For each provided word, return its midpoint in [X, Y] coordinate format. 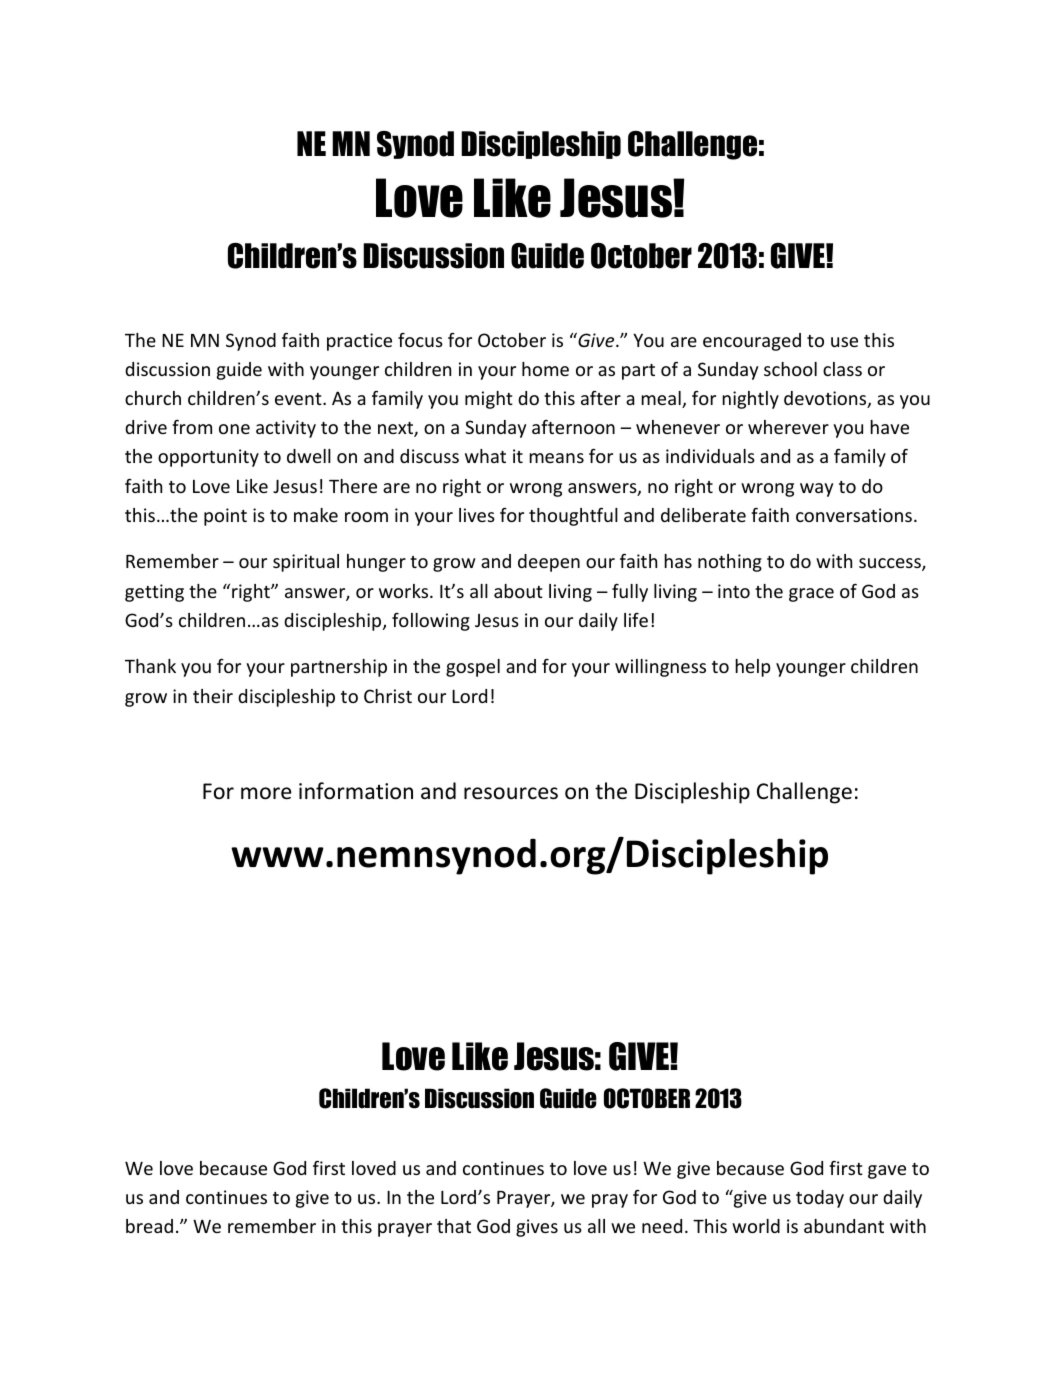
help [752, 668]
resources [511, 793]
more [266, 793]
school [790, 369]
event [299, 399]
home [545, 369]
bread [149, 1226]
